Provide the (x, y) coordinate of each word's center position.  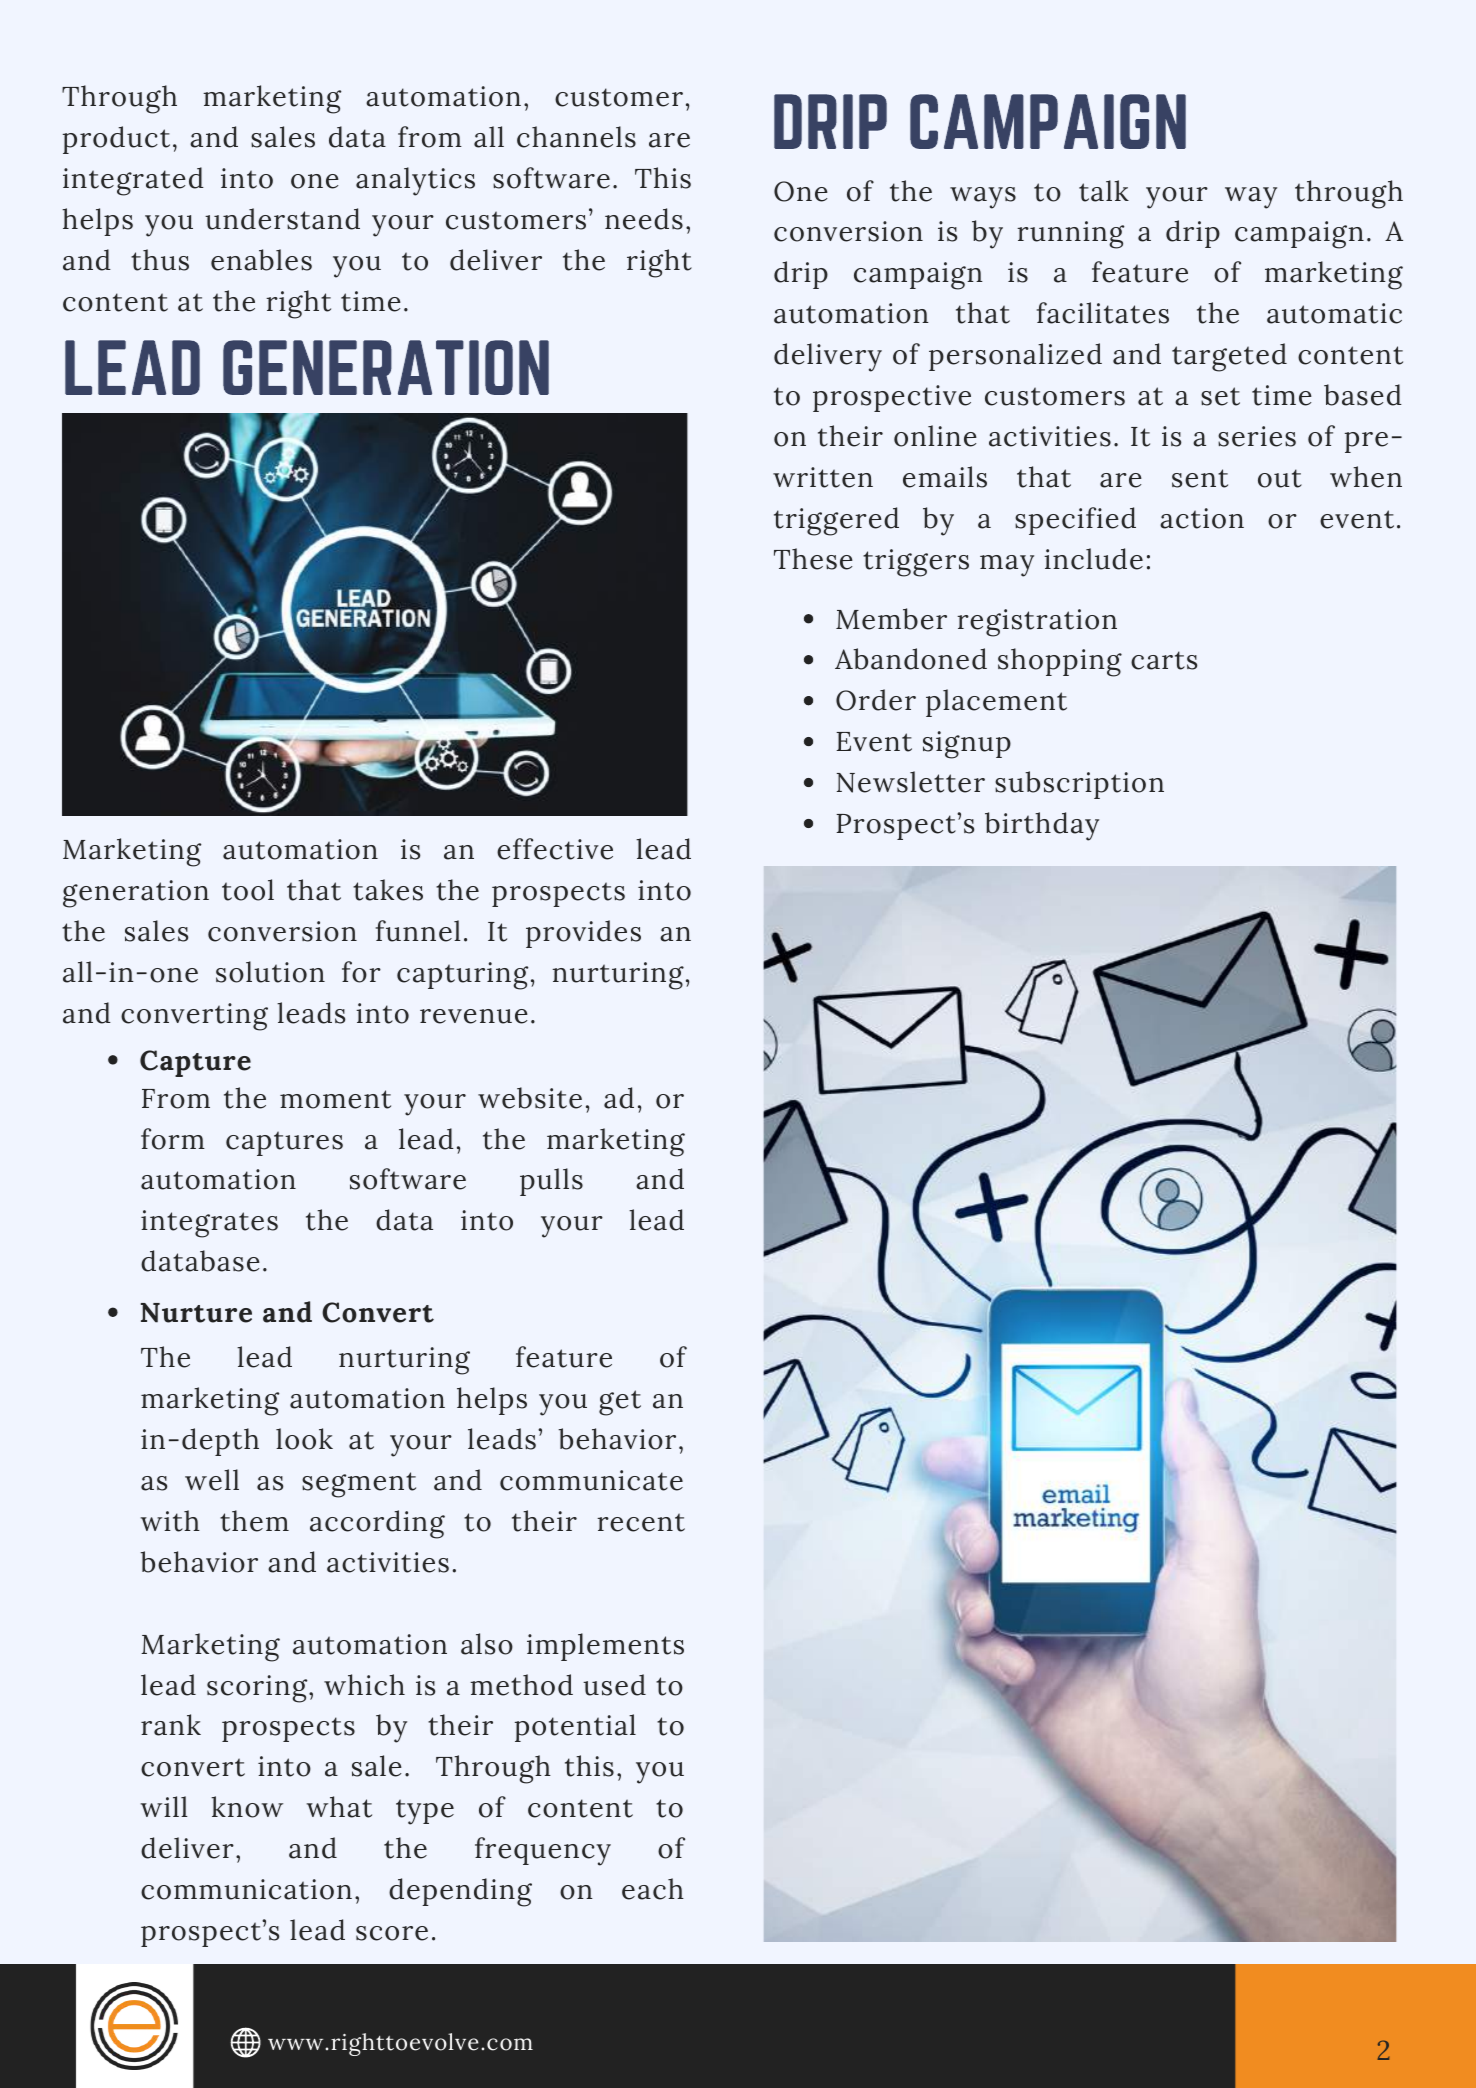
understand (282, 219)
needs (644, 219)
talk (1104, 191)
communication (246, 1889)
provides (583, 934)
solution (270, 972)
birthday (1042, 826)
